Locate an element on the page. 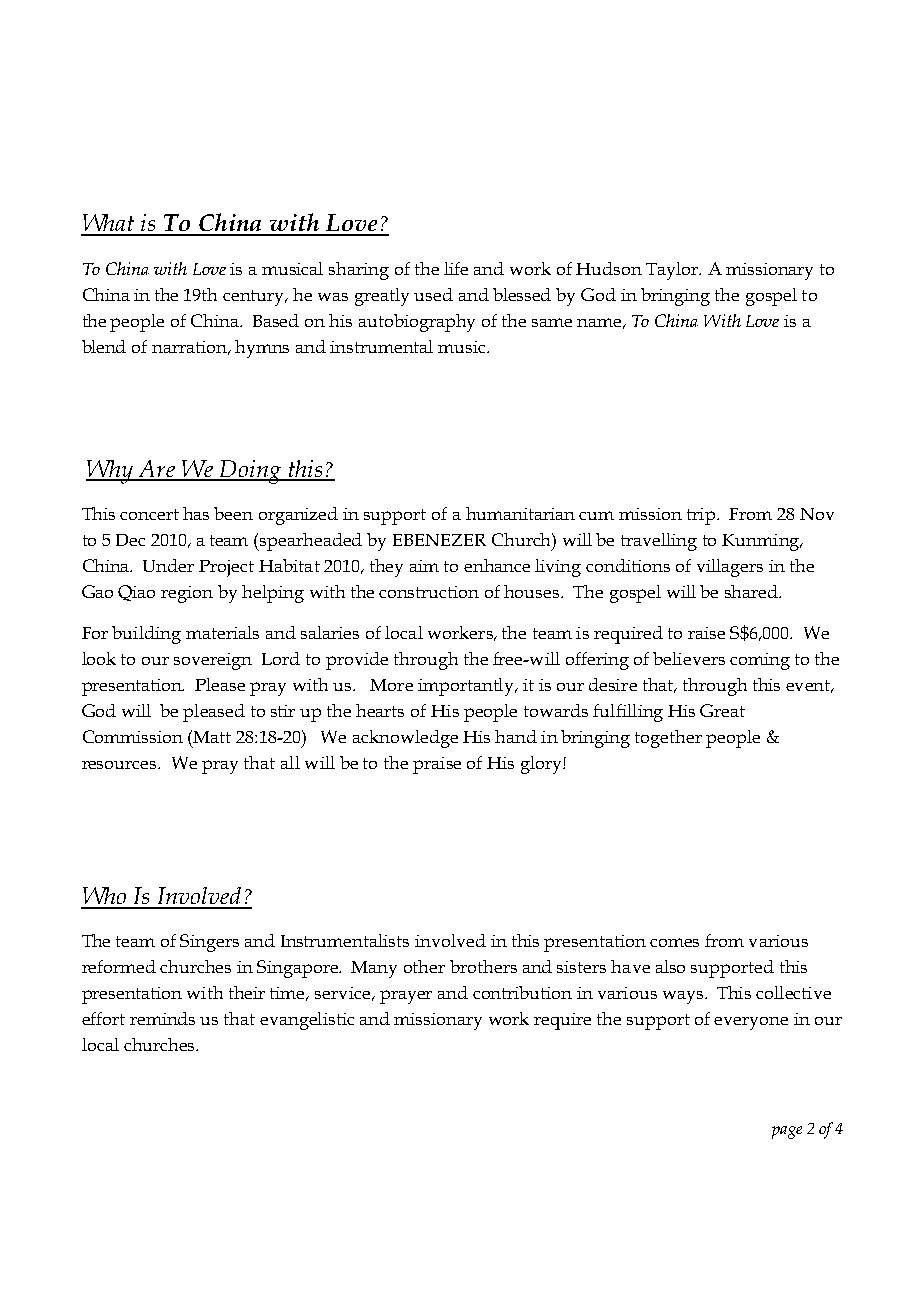 The width and height of the document is (924, 1308). used is located at coordinates (433, 294).
